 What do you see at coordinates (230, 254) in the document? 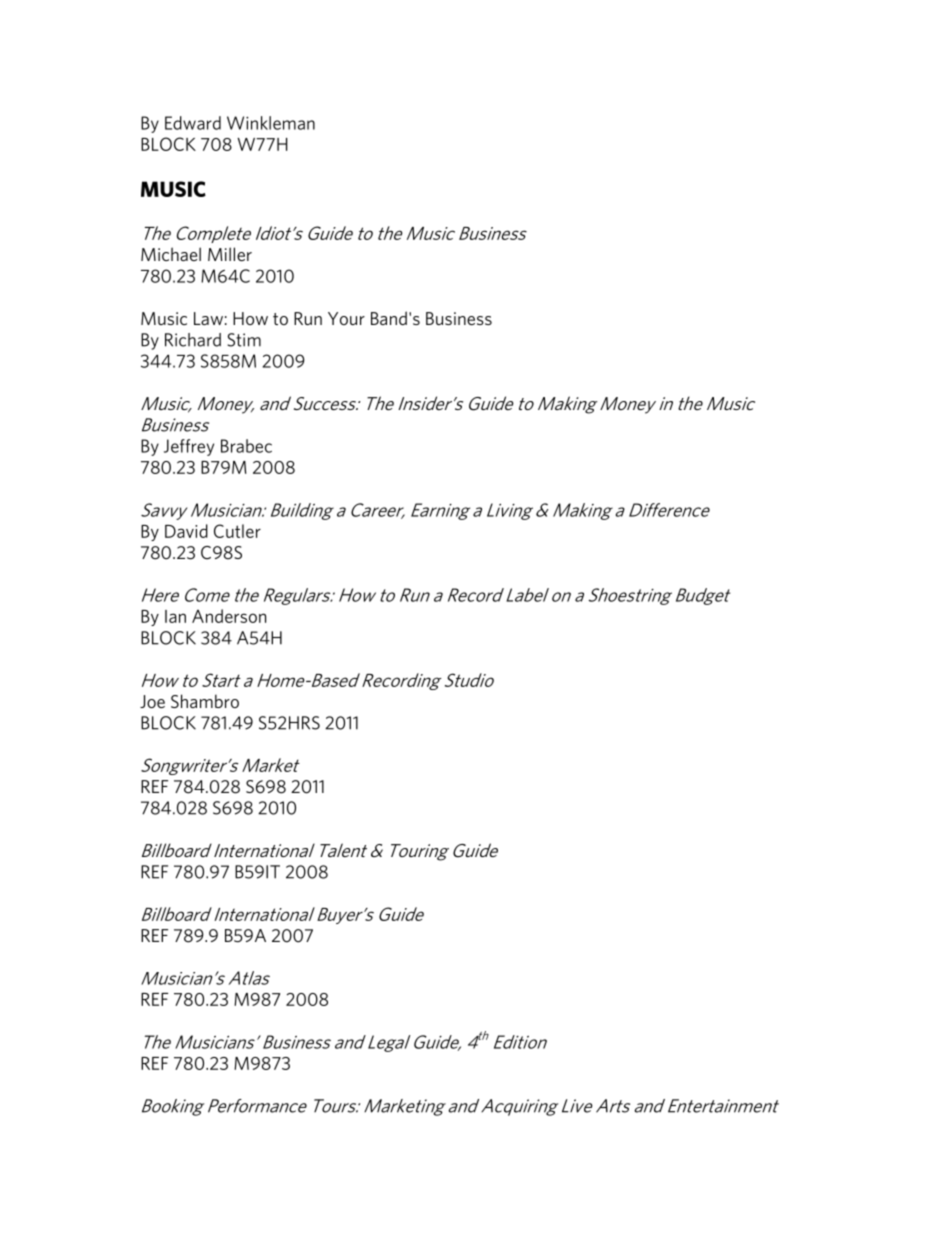
I see `Miller` at bounding box center [230, 254].
